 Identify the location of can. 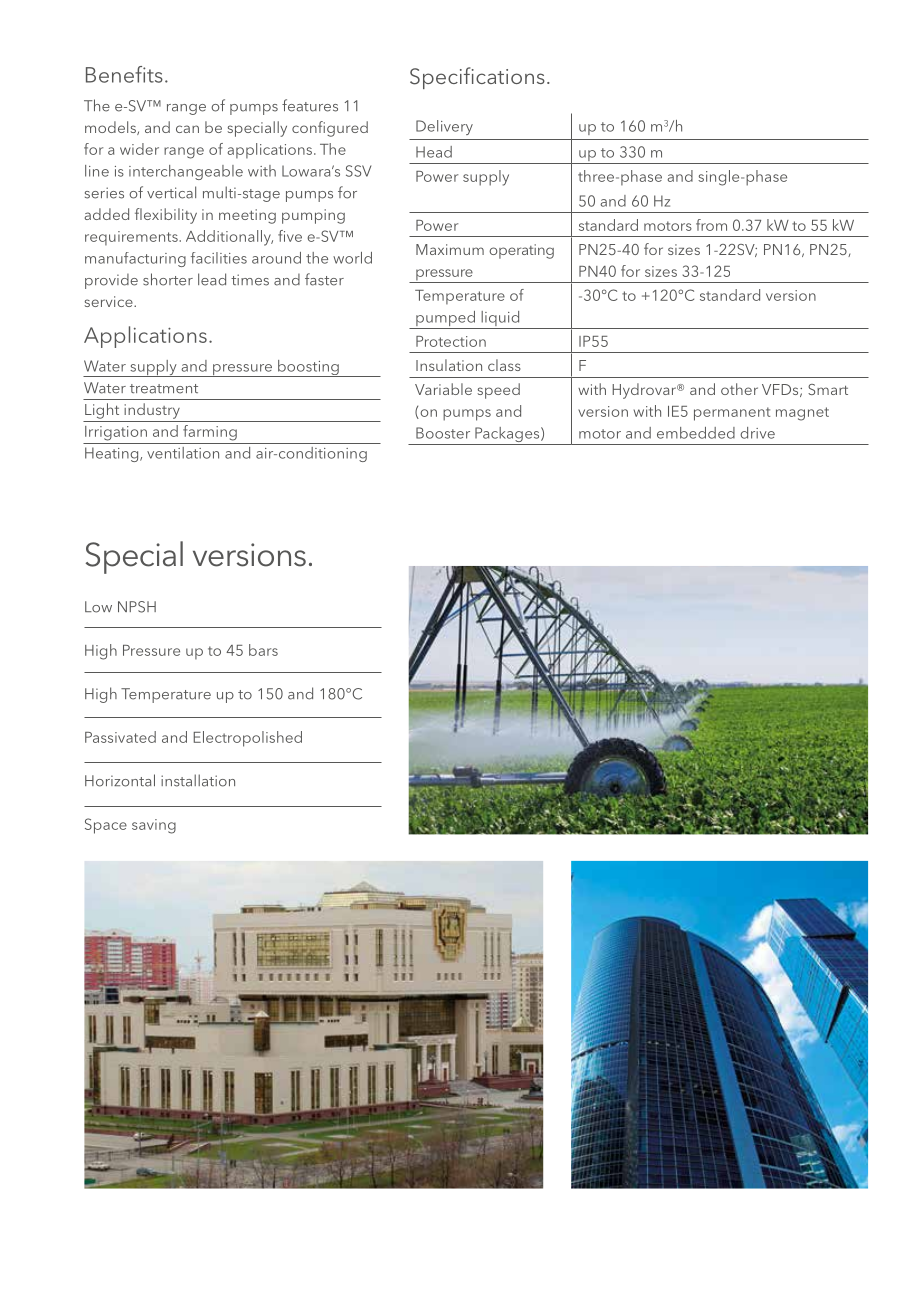
(187, 129).
